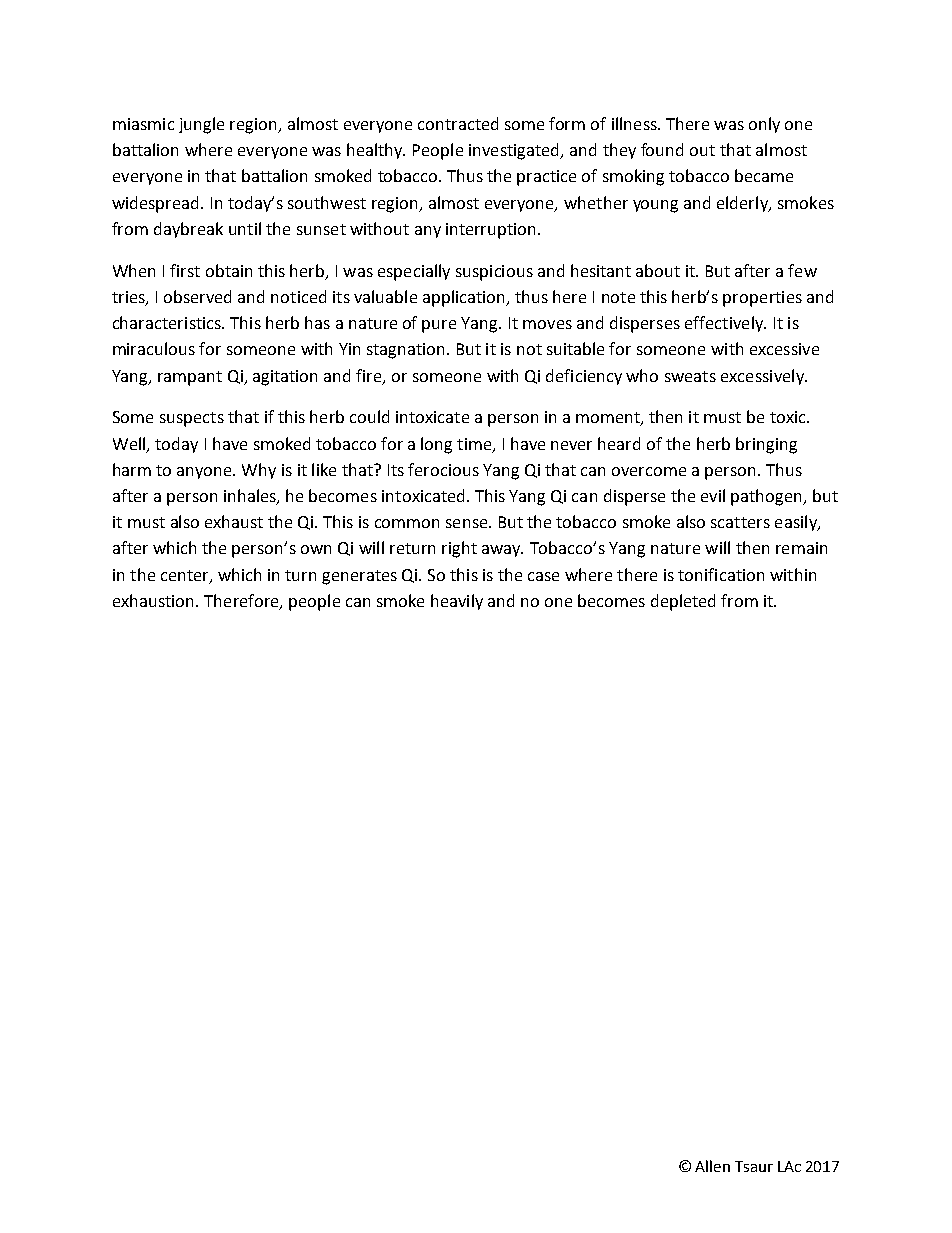 This document has height=1233, width=952. I want to click on evil, so click(713, 495).
